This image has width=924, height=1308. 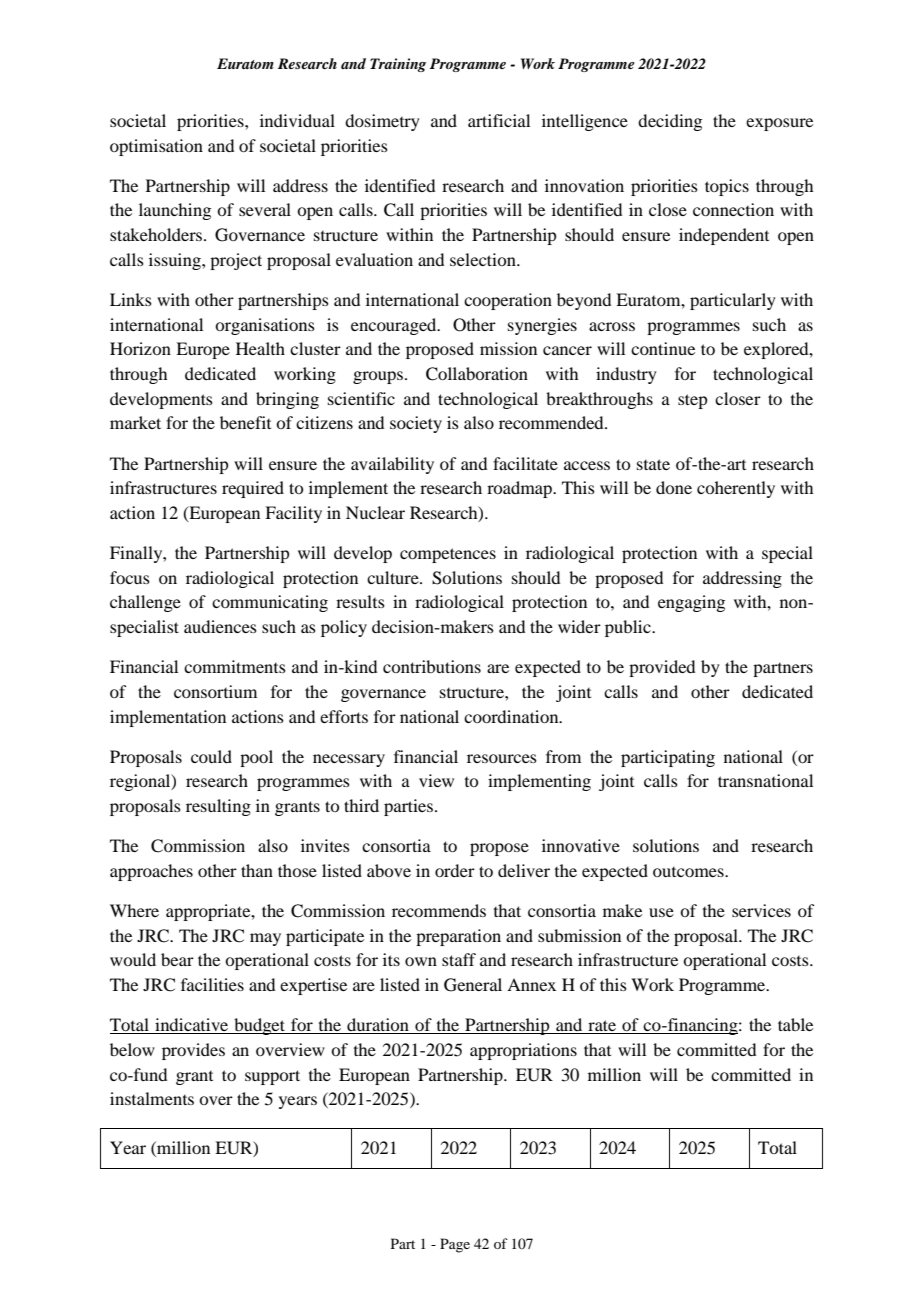 I want to click on step, so click(x=692, y=401).
